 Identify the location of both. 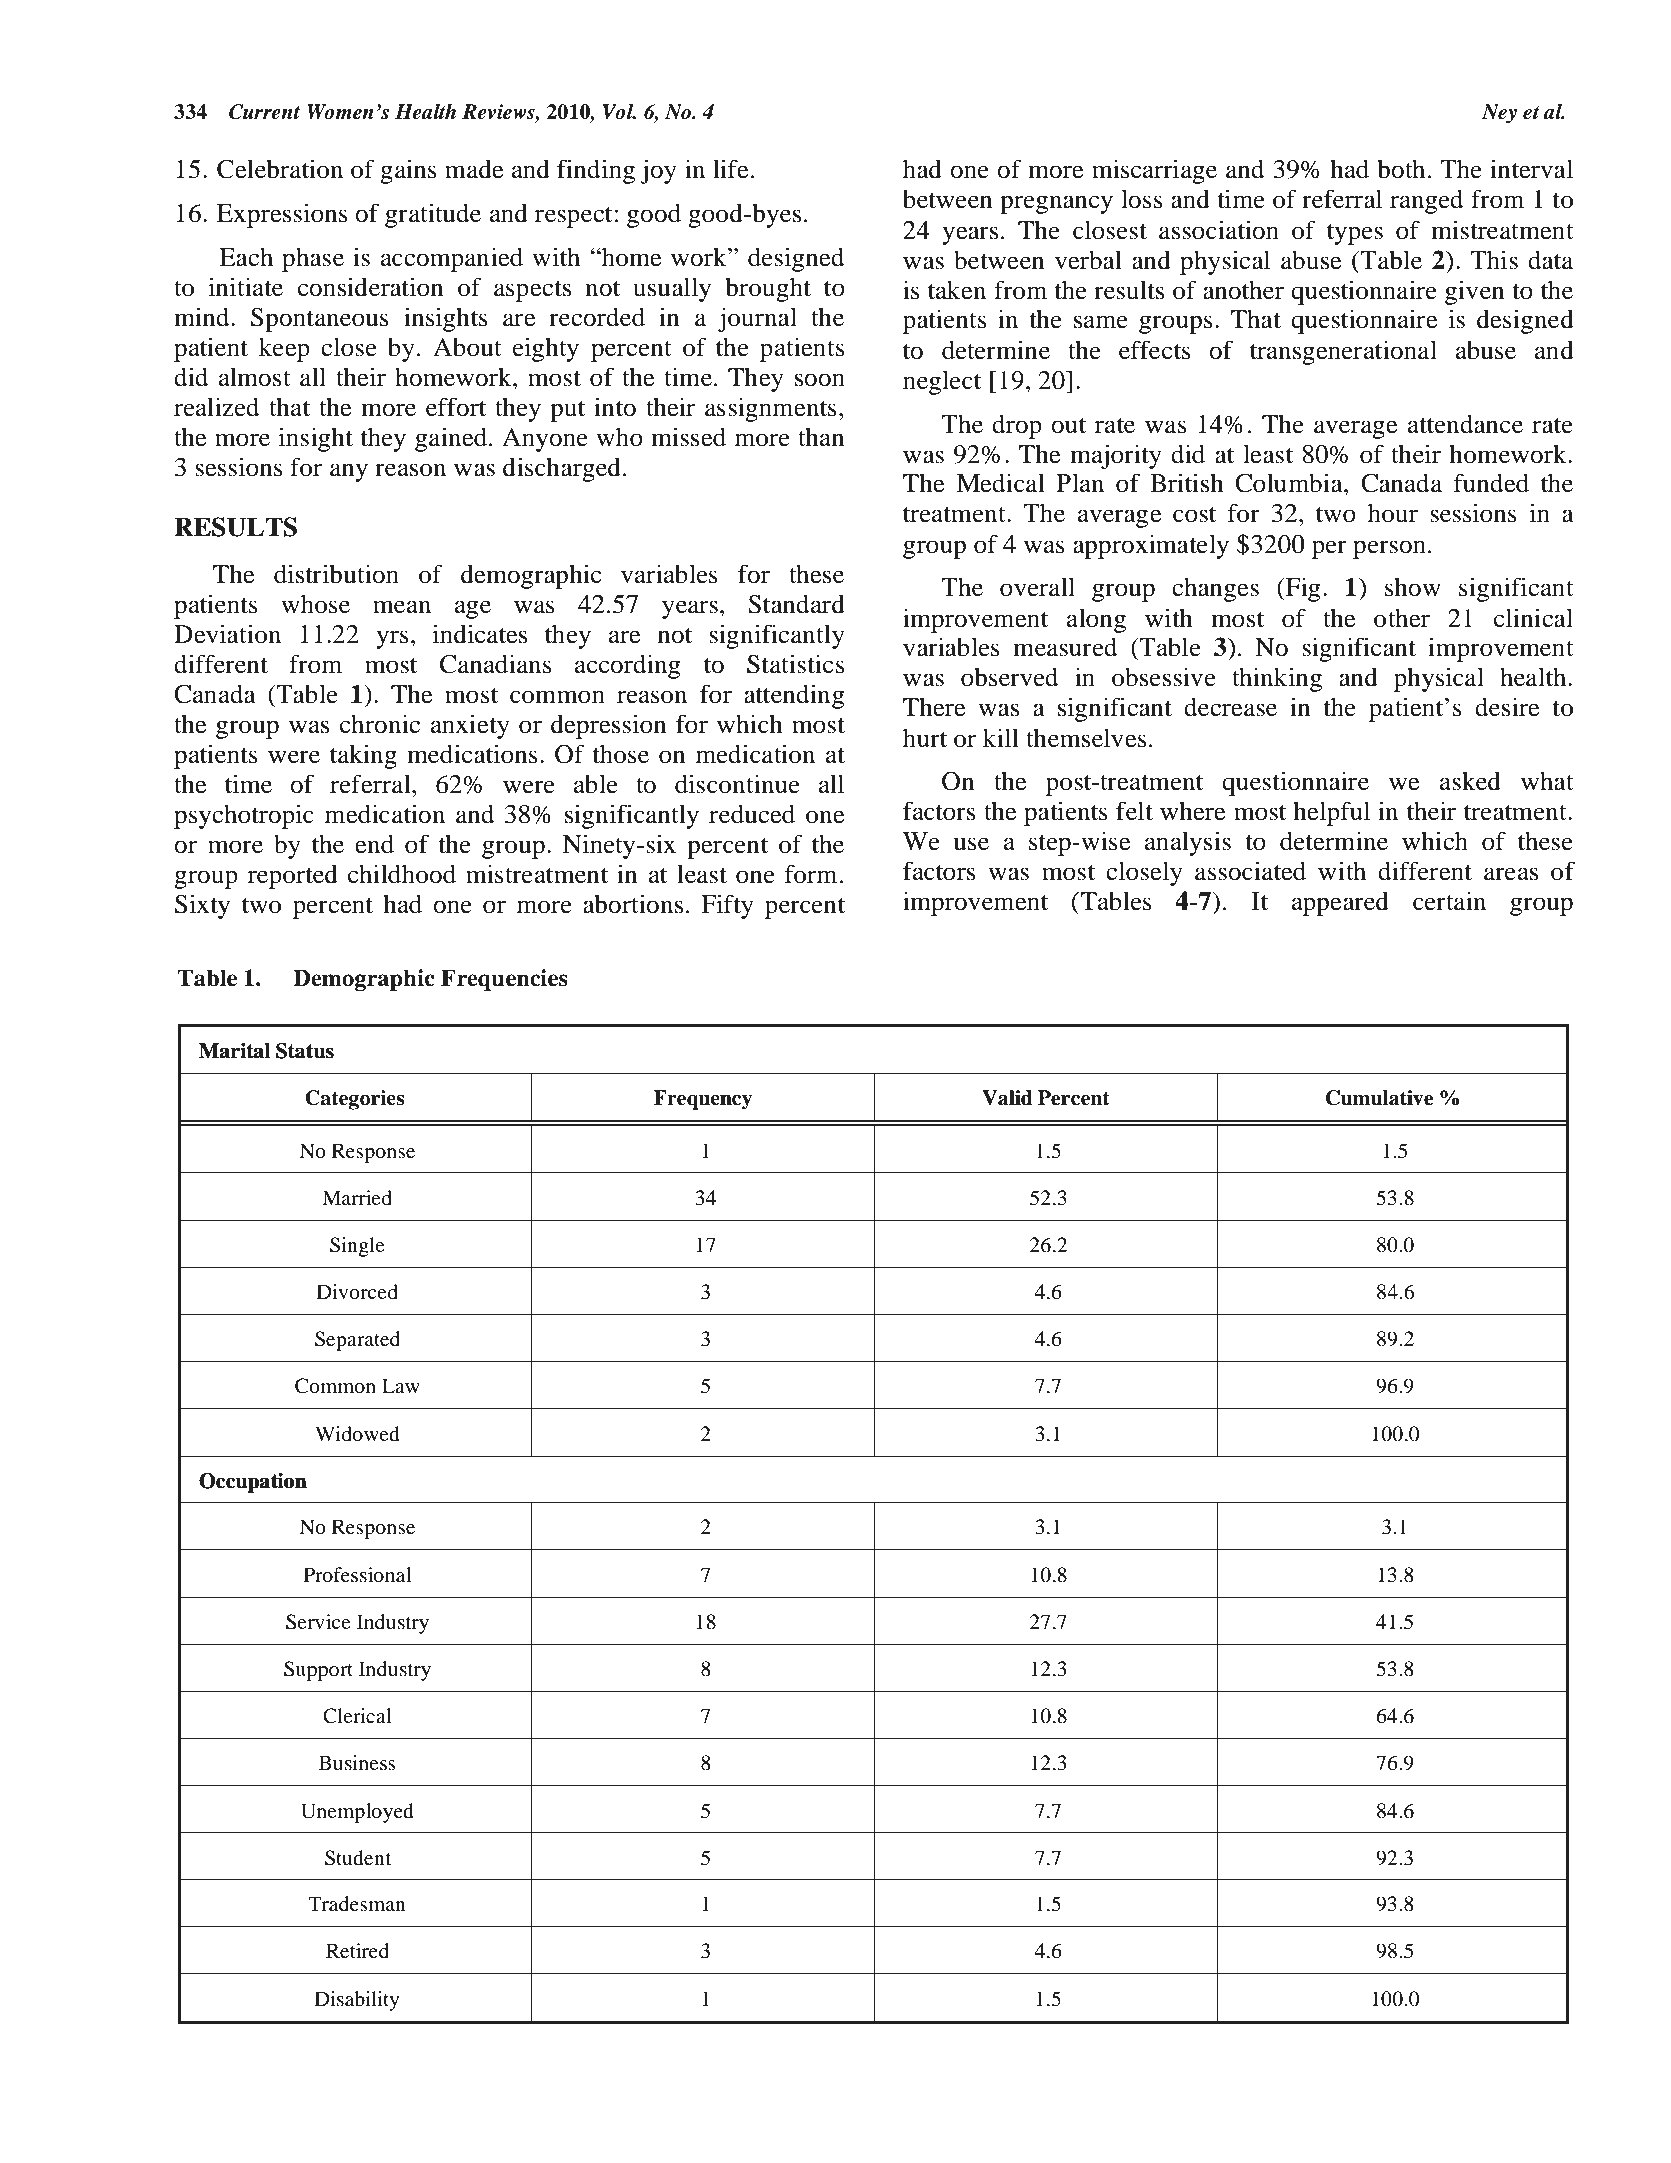
(1401, 169).
